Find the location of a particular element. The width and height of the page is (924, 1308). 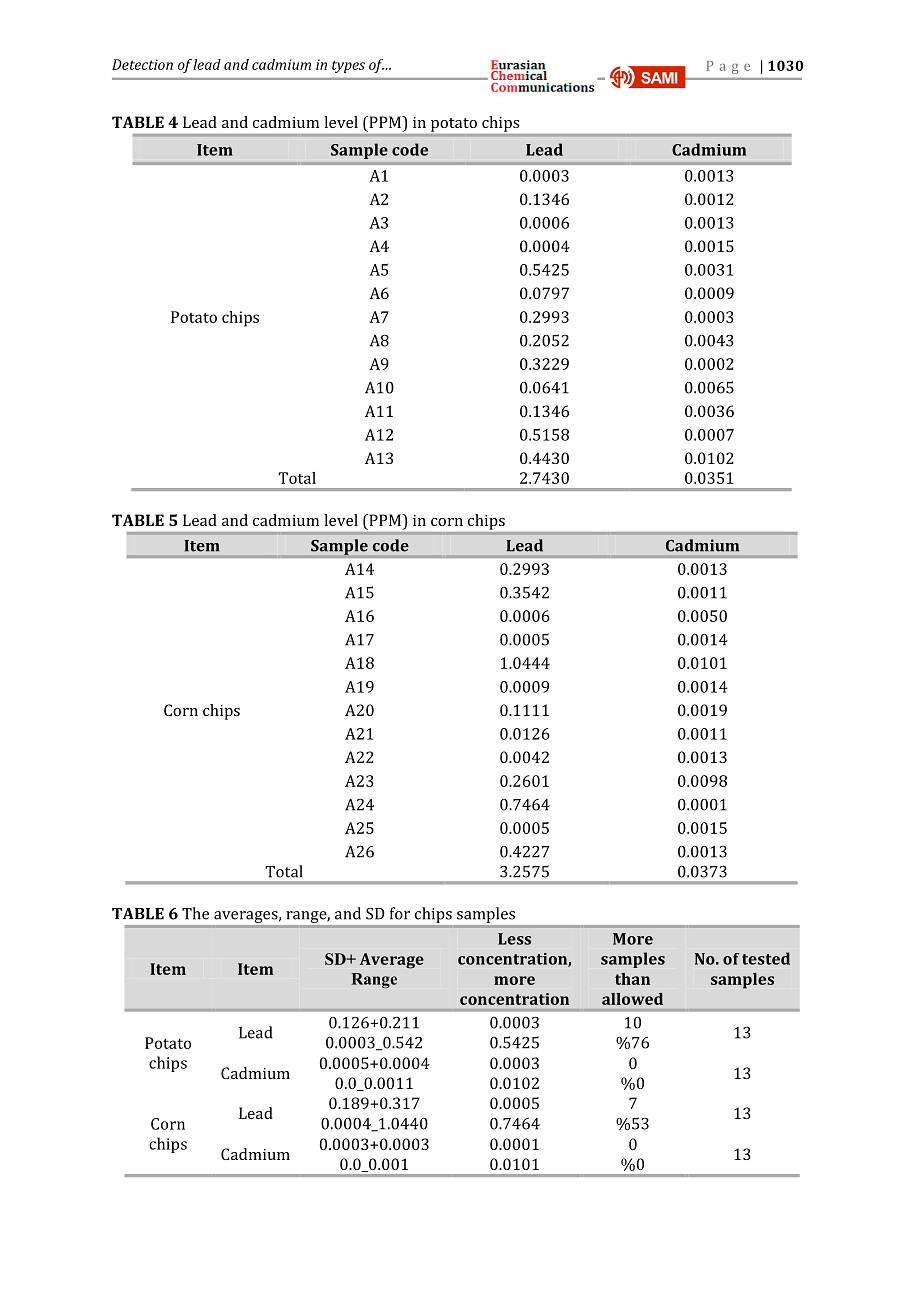

types is located at coordinates (348, 66).
